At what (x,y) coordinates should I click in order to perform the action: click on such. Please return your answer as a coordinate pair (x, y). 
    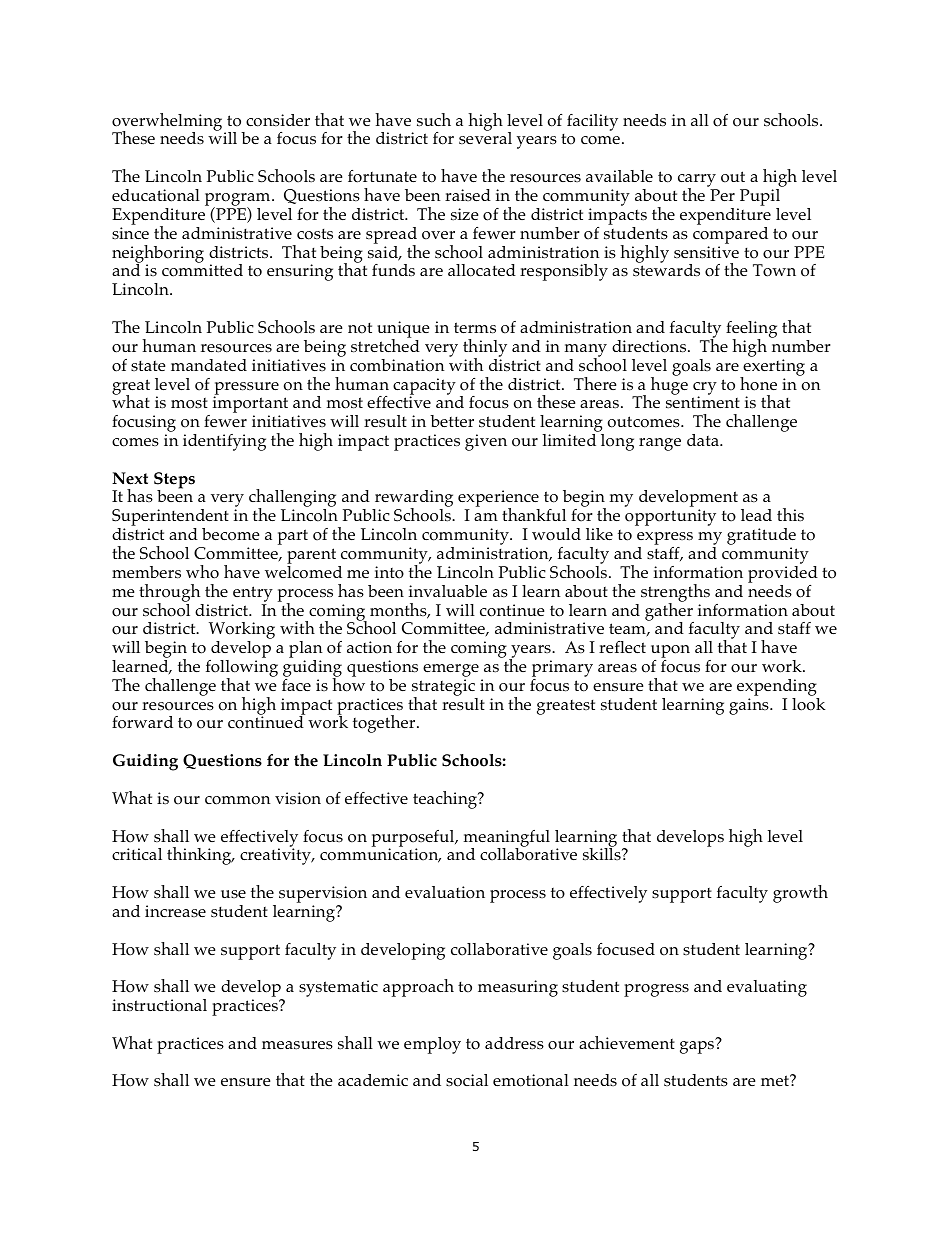
    Looking at the image, I should click on (434, 120).
